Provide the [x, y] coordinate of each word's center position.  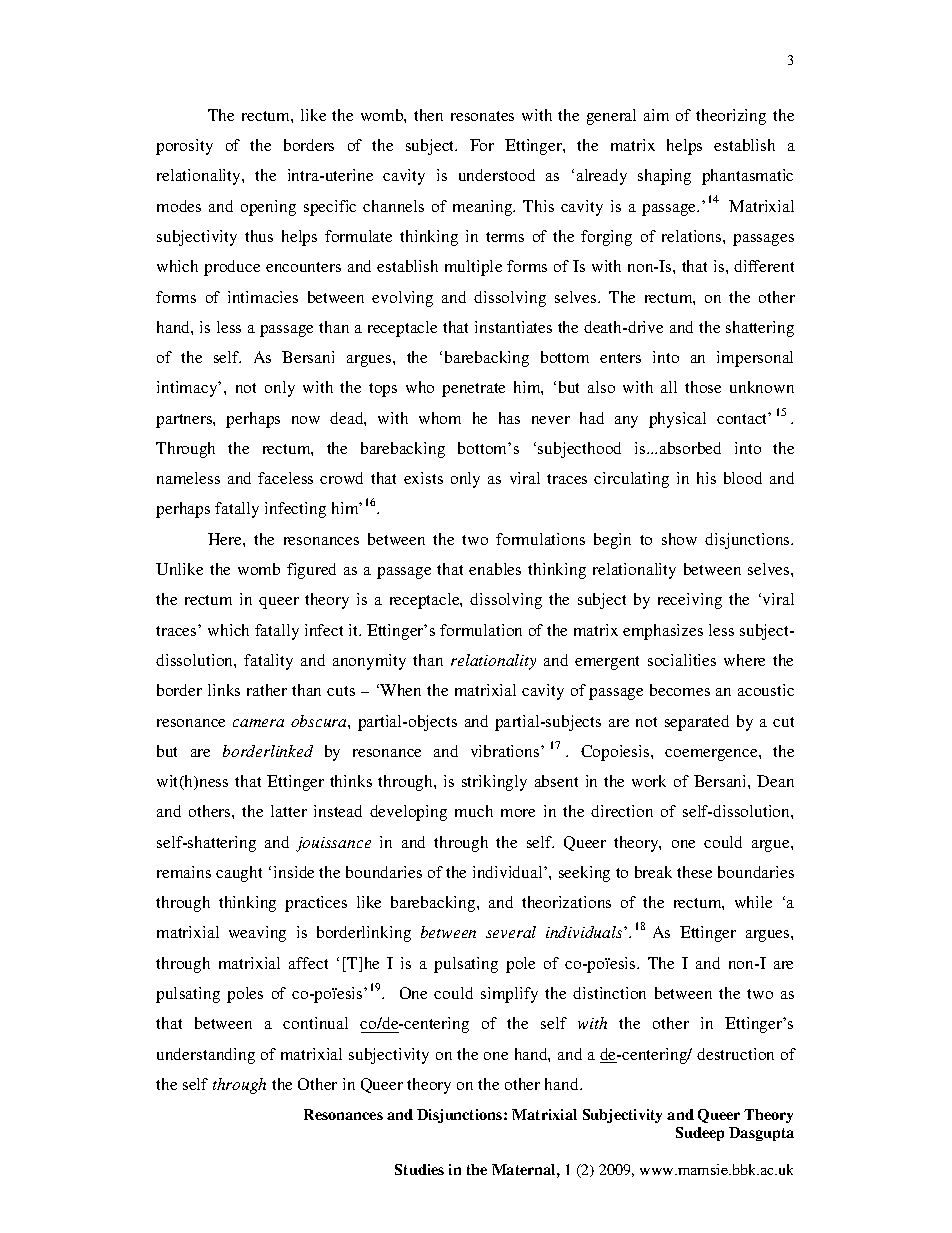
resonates [482, 116]
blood [743, 478]
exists [423, 478]
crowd [341, 478]
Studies [419, 1169]
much [474, 811]
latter [289, 811]
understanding [206, 1056]
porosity [184, 147]
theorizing [731, 117]
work [649, 781]
